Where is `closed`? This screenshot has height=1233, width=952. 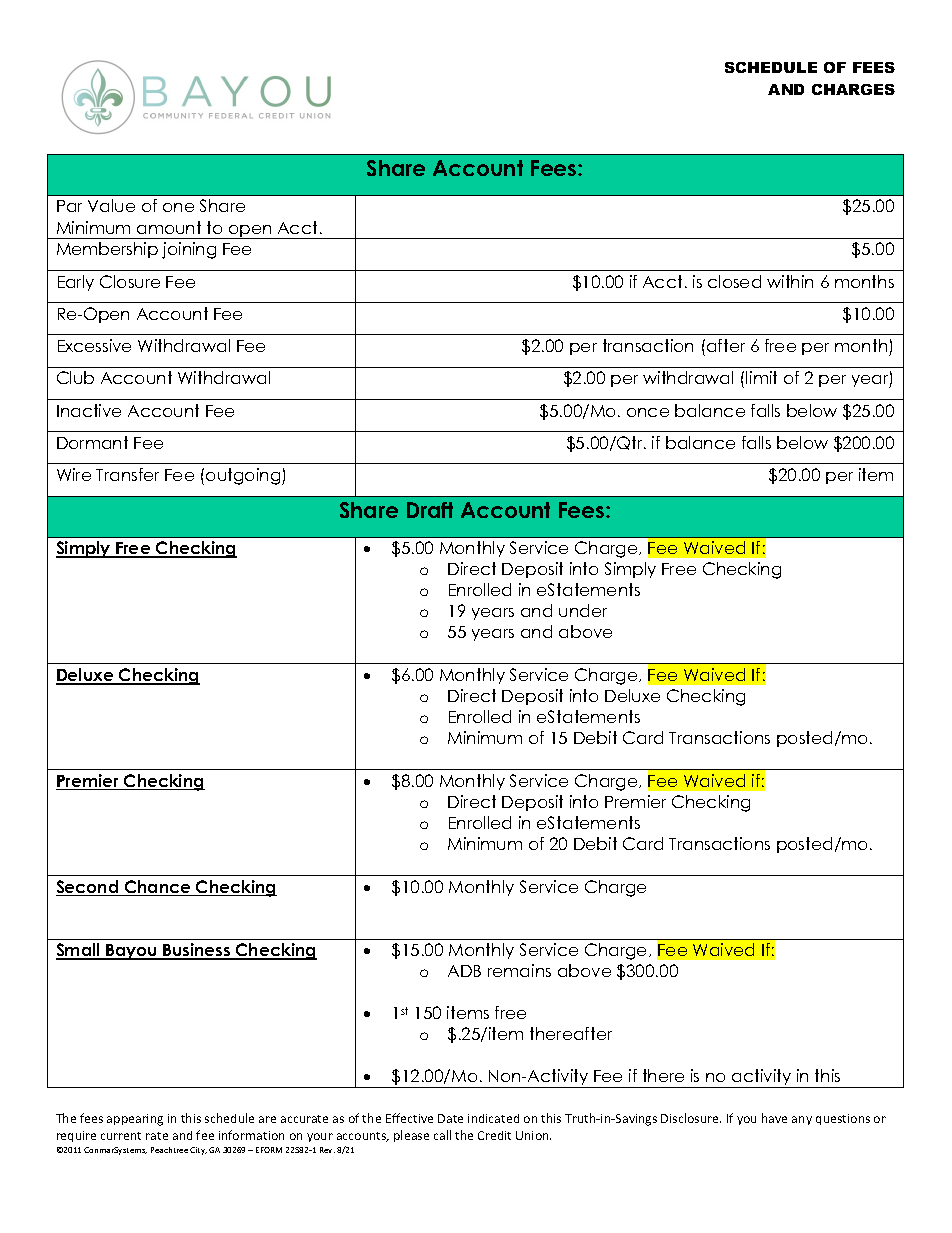 closed is located at coordinates (734, 281).
